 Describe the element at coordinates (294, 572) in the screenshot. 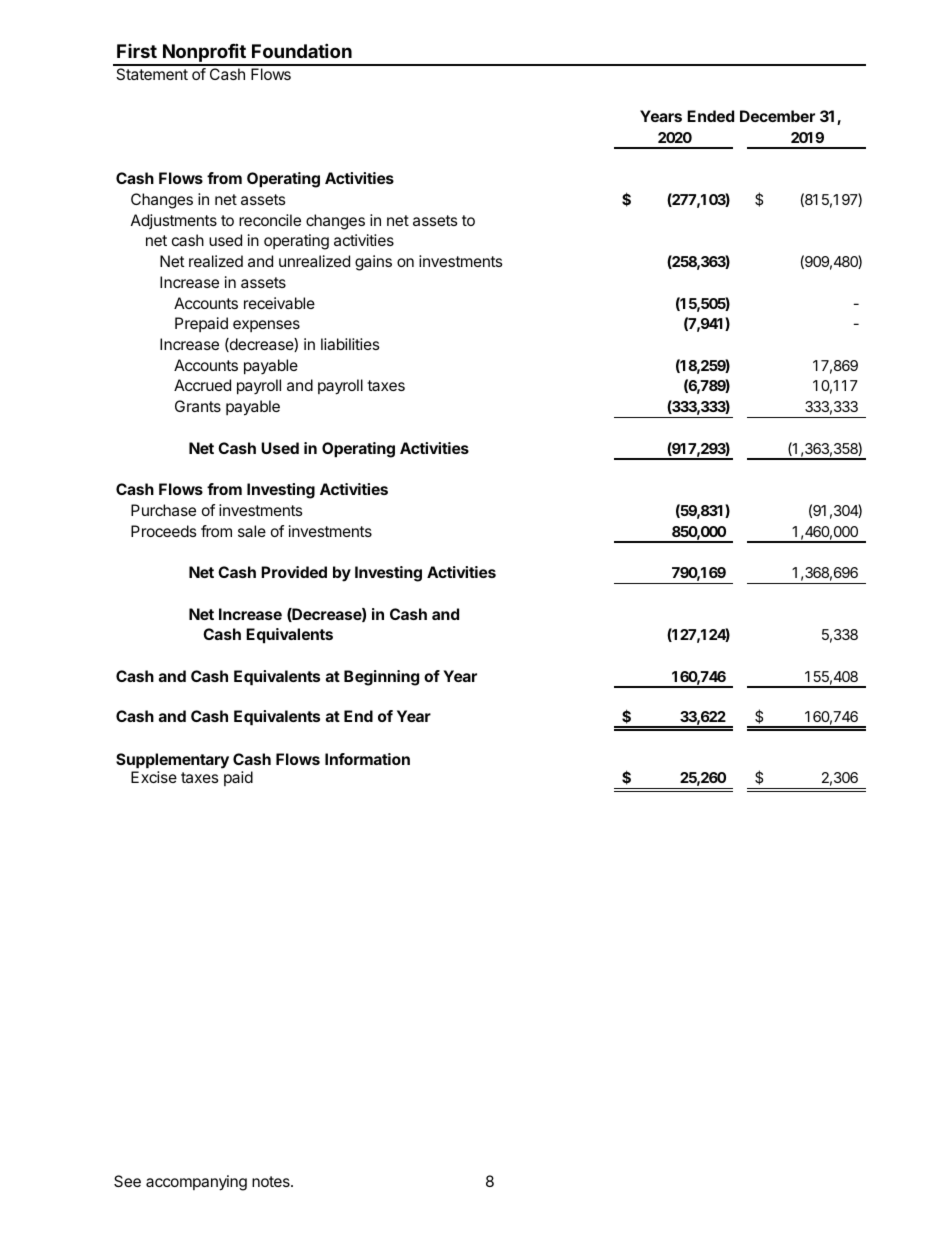

I see `Provided` at that location.
